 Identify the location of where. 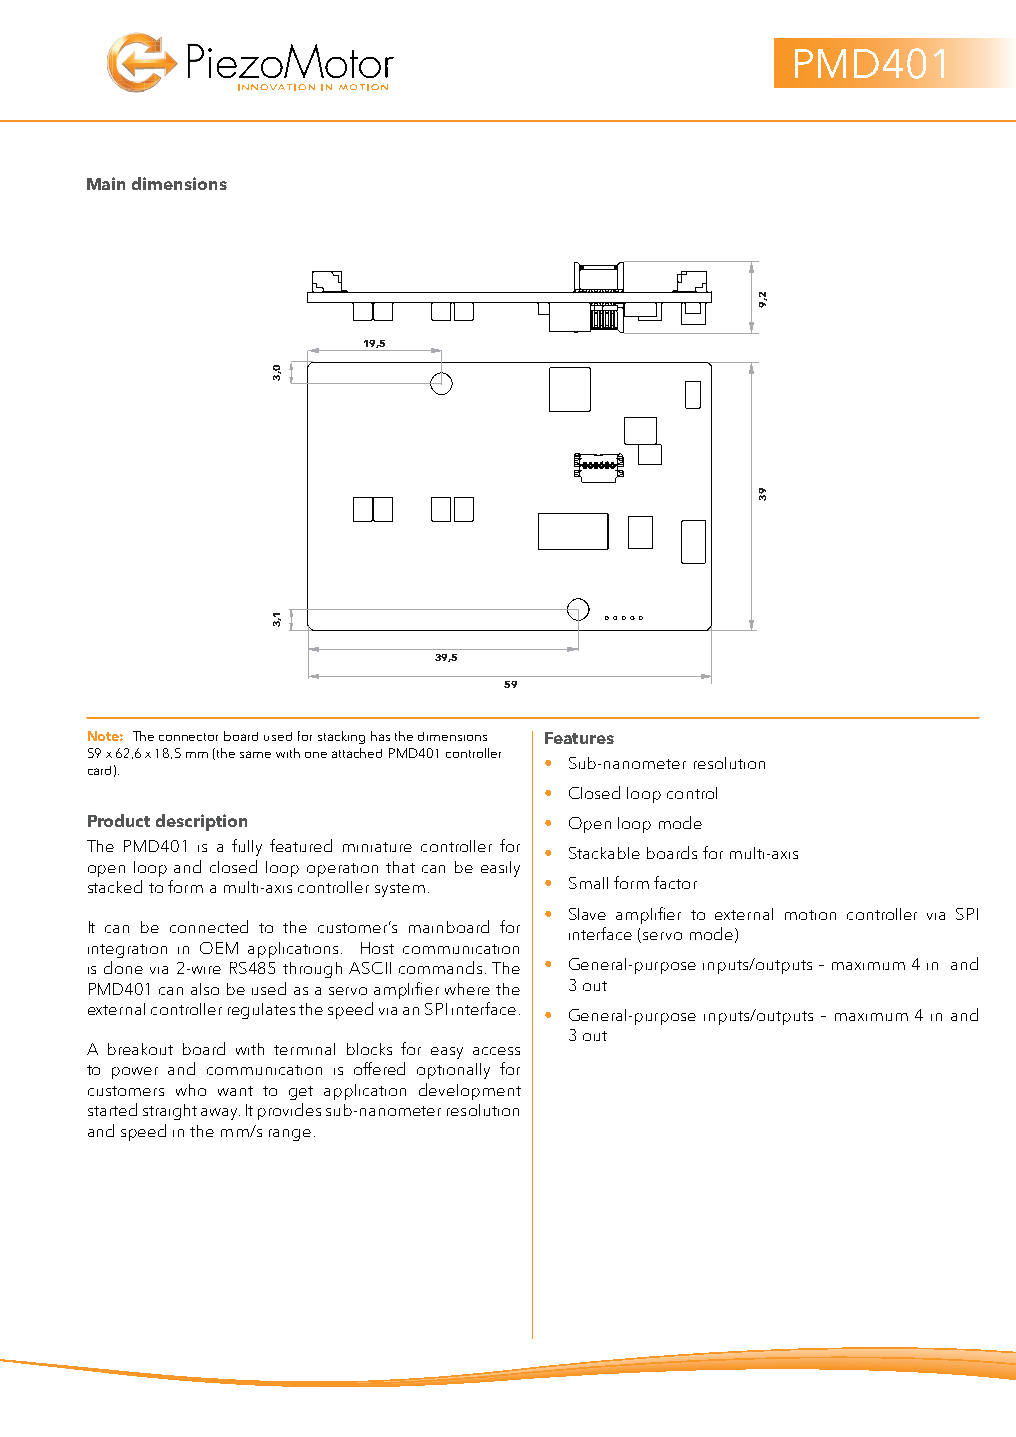
(467, 989).
